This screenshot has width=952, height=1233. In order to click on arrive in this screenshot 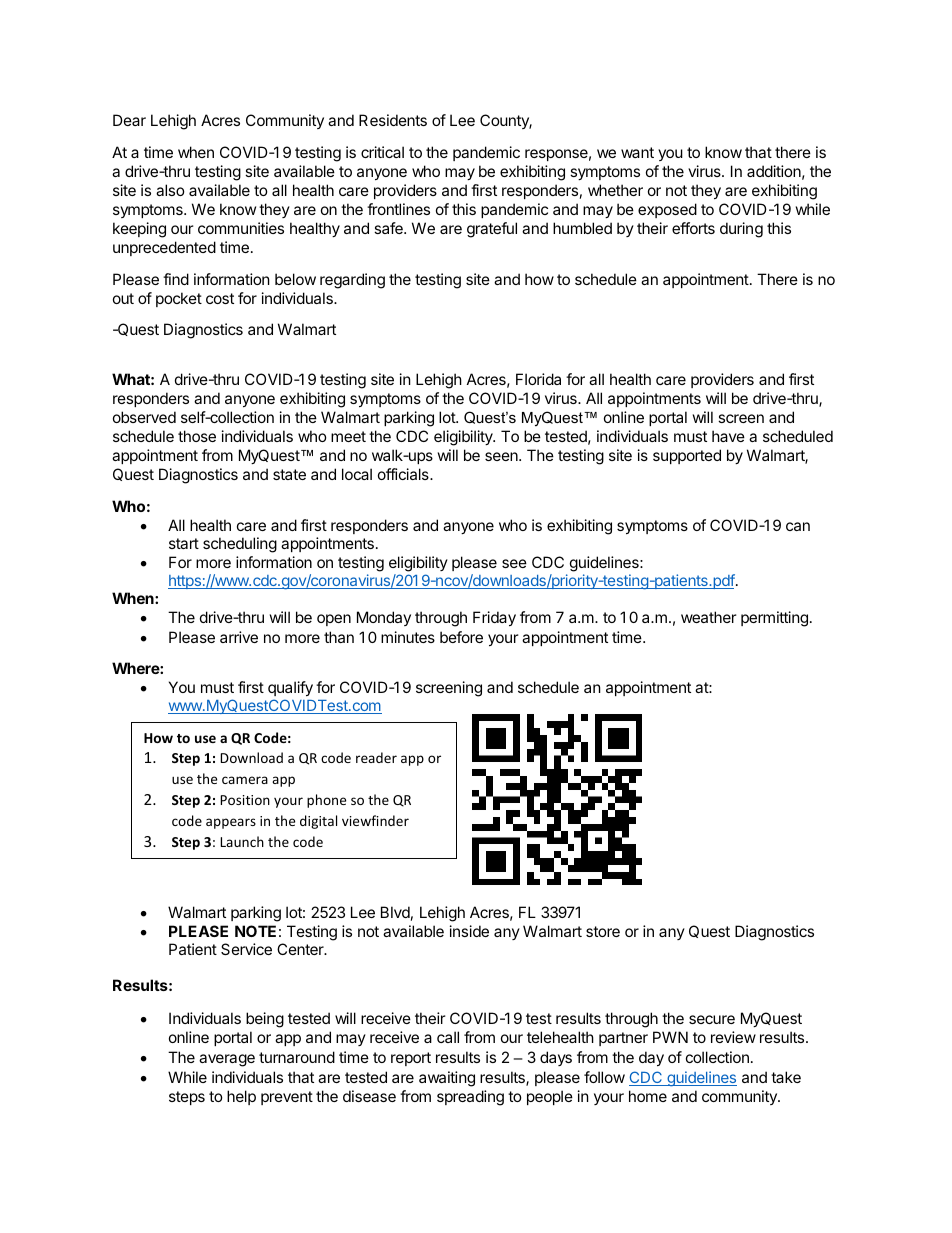, I will do `click(239, 637)`.
